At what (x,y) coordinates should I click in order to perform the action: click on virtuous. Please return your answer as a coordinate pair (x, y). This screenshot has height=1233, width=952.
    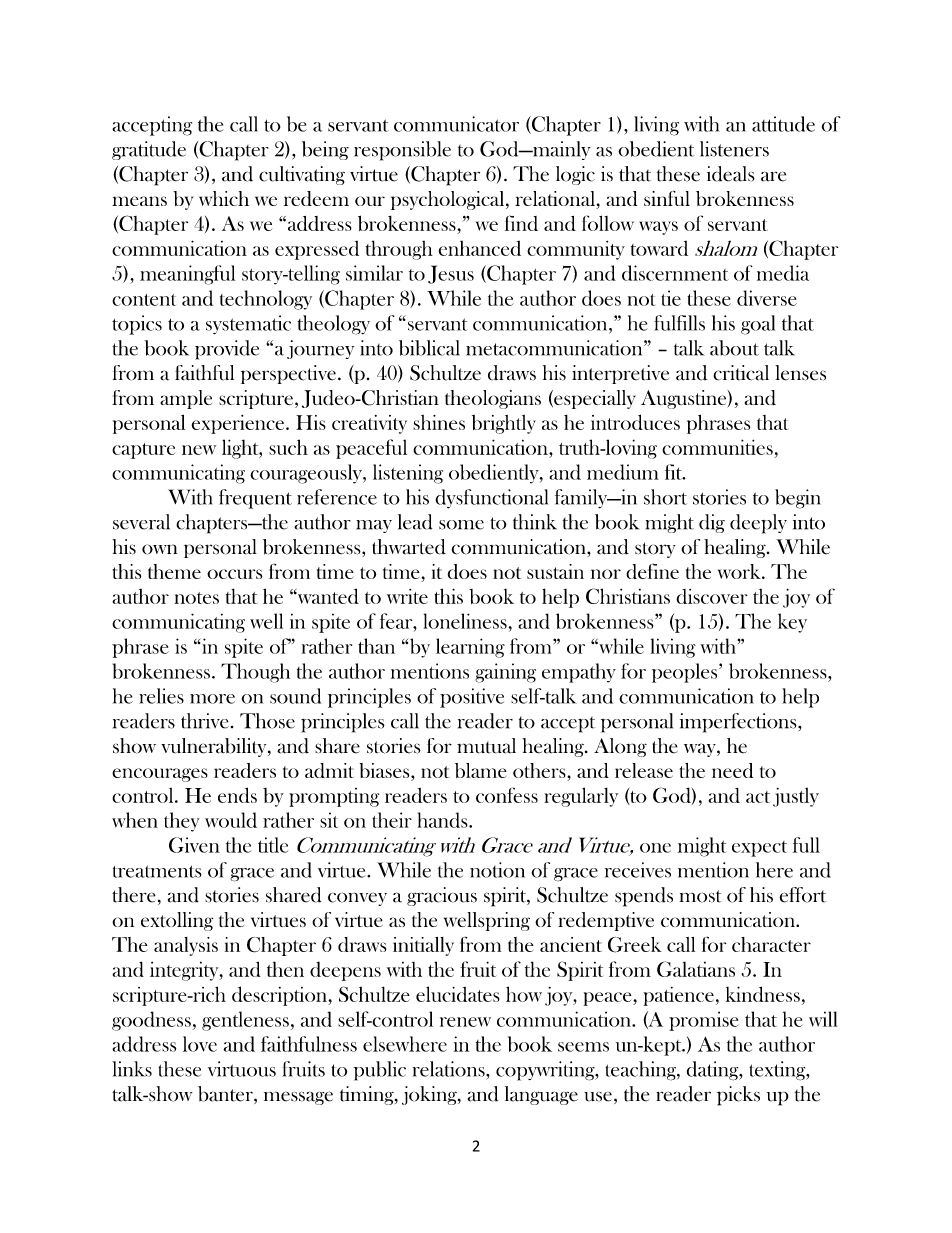
    Looking at the image, I should click on (242, 1069).
